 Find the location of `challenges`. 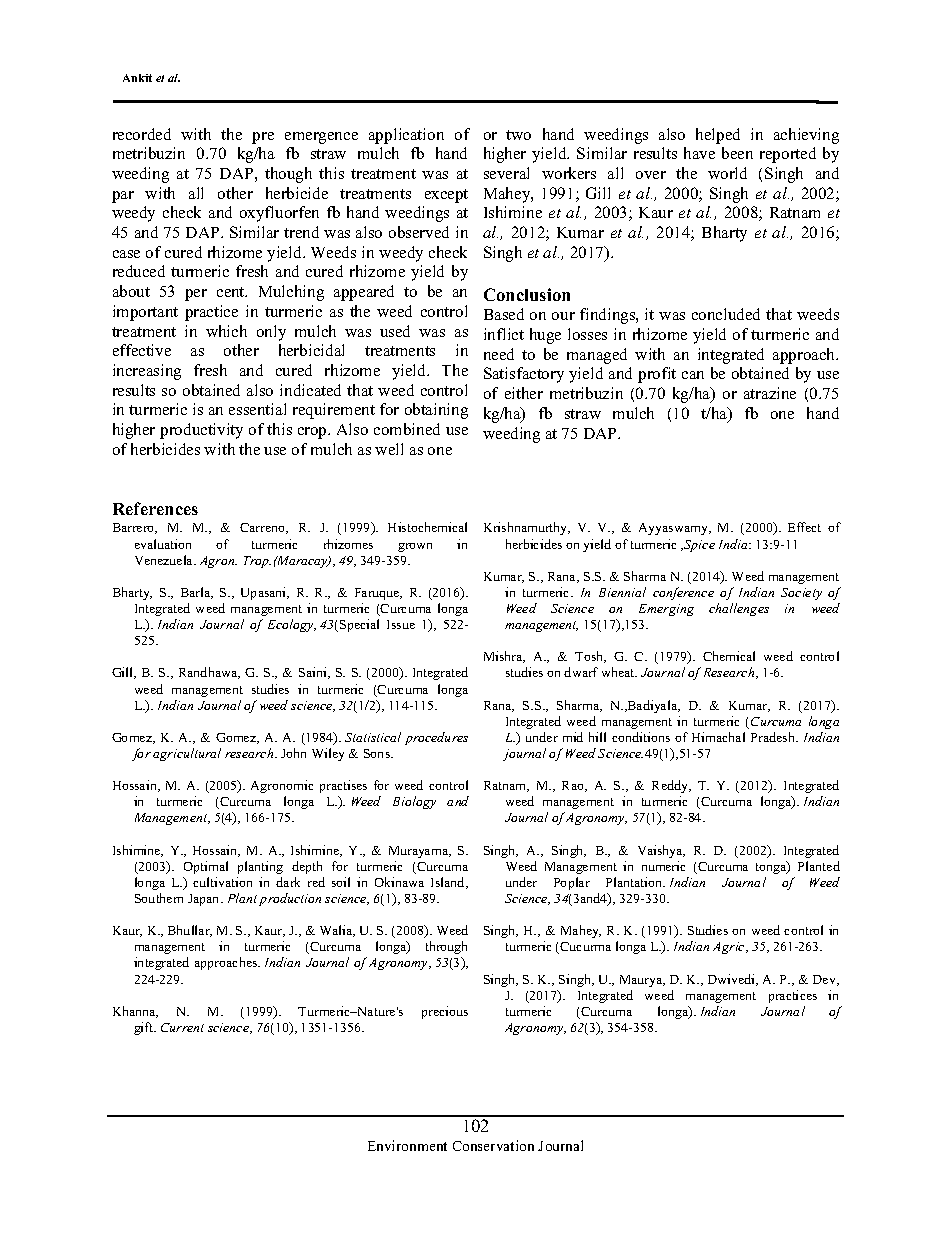

challenges is located at coordinates (739, 609).
